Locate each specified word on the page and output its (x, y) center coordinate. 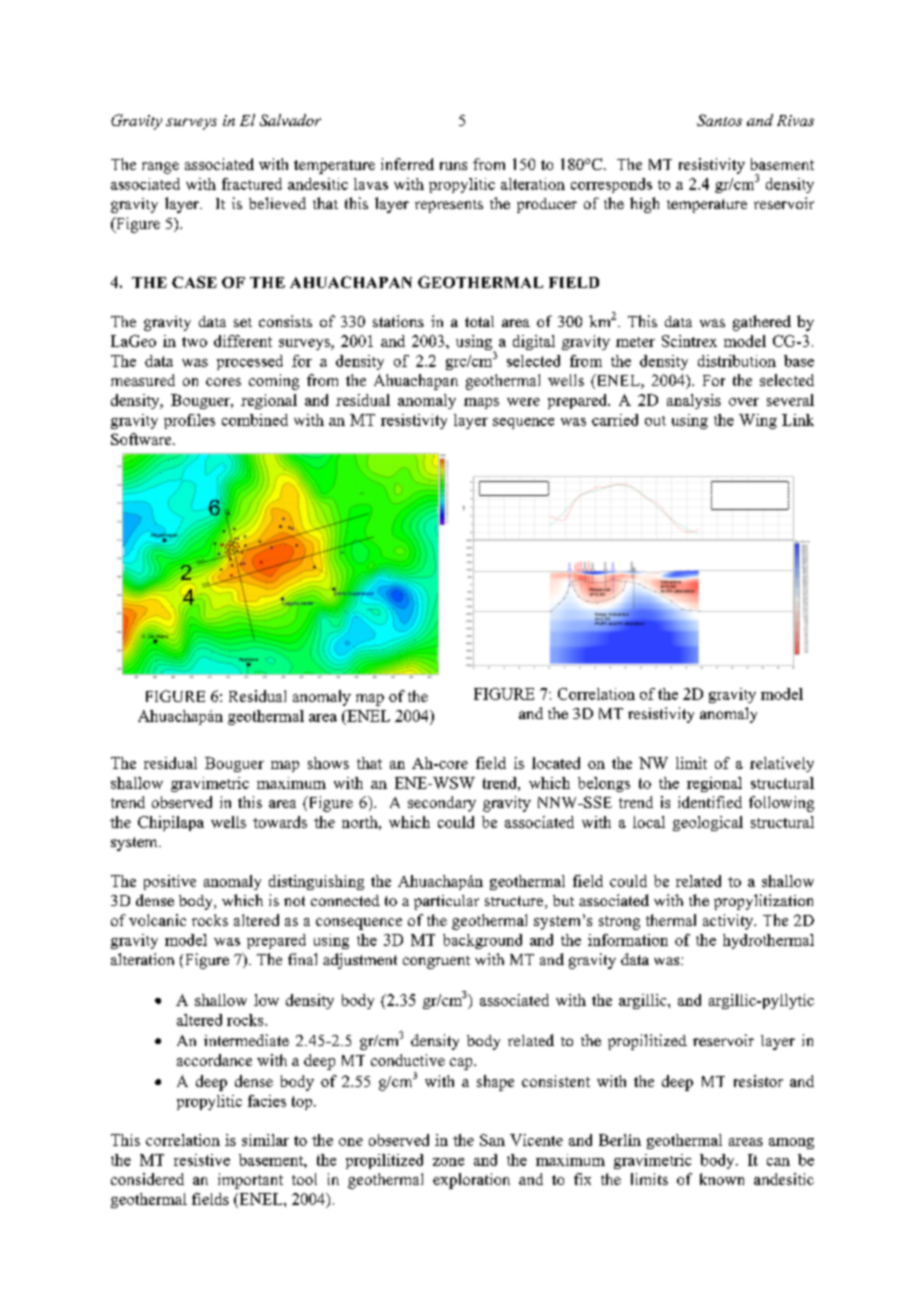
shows (328, 763)
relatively (782, 764)
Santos (719, 120)
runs (453, 166)
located (556, 763)
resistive (202, 1160)
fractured (252, 184)
